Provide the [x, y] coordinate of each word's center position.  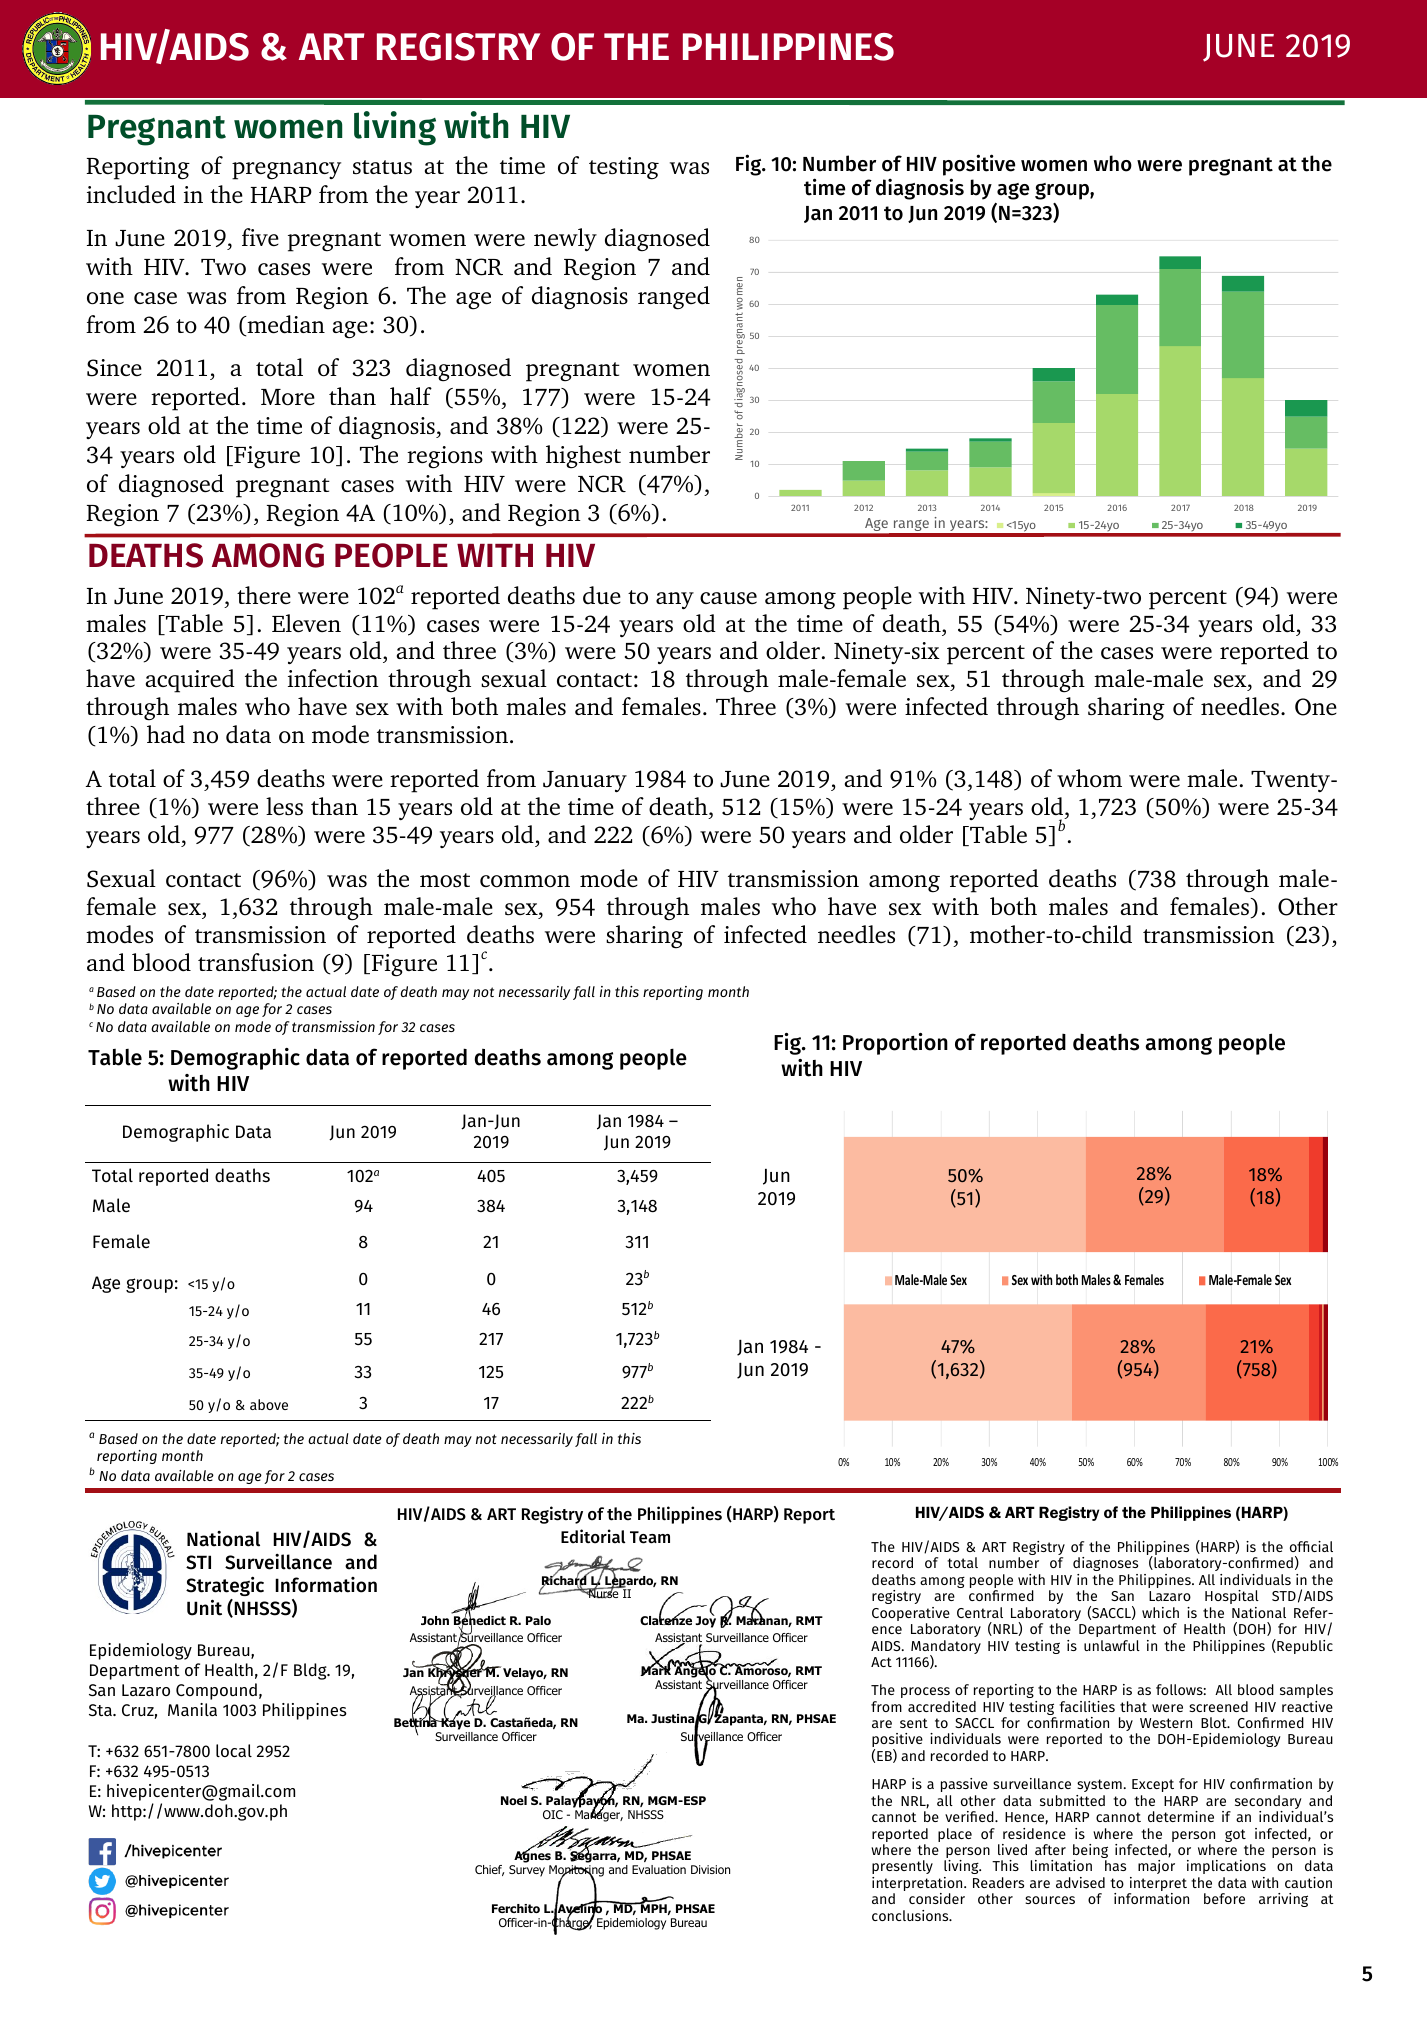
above [269, 1404]
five [260, 237]
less [284, 806]
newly [565, 239]
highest [583, 457]
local [234, 1750]
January [585, 781]
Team [650, 1537]
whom [1089, 778]
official [1311, 1546]
